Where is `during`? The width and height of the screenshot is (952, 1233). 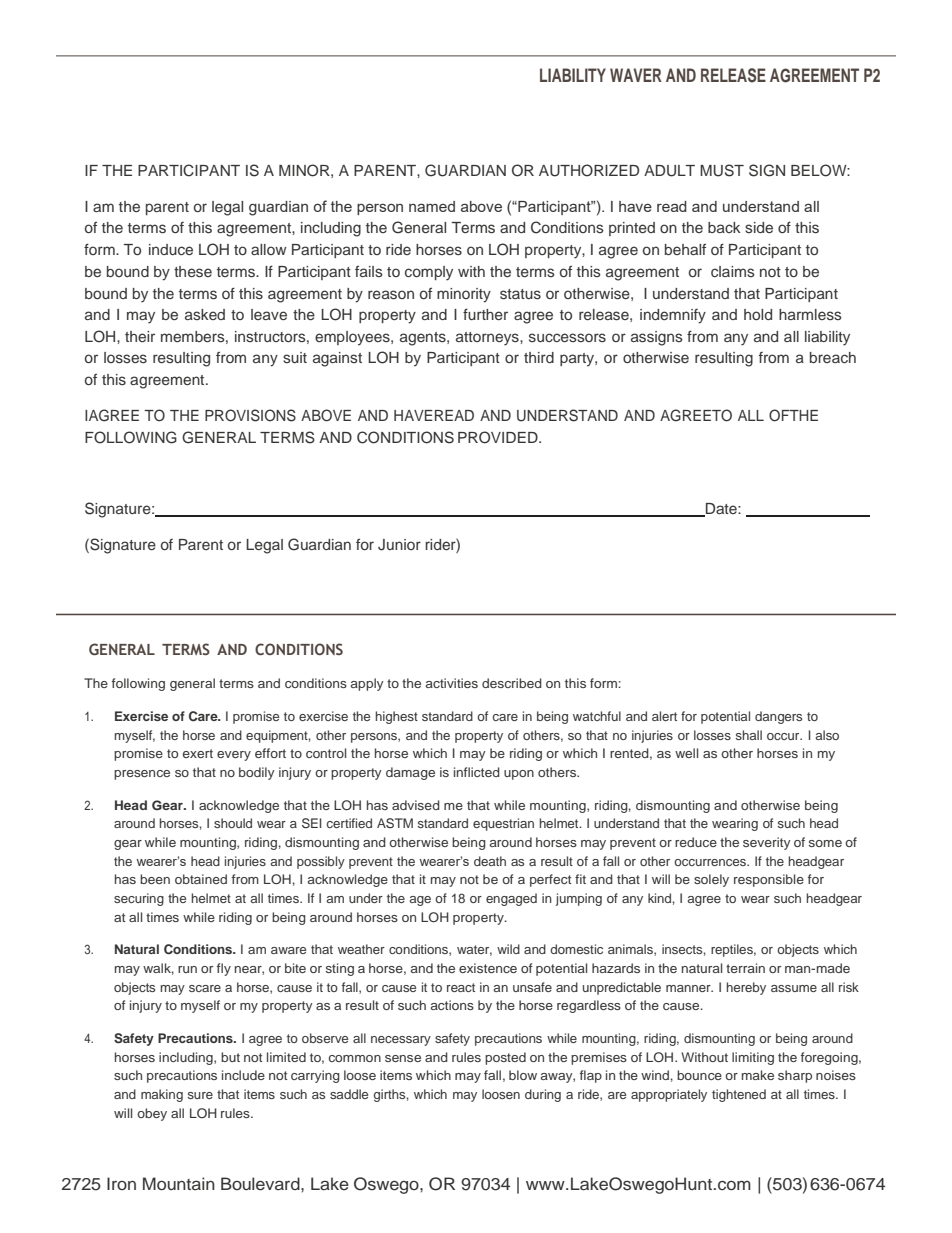 during is located at coordinates (543, 1095).
